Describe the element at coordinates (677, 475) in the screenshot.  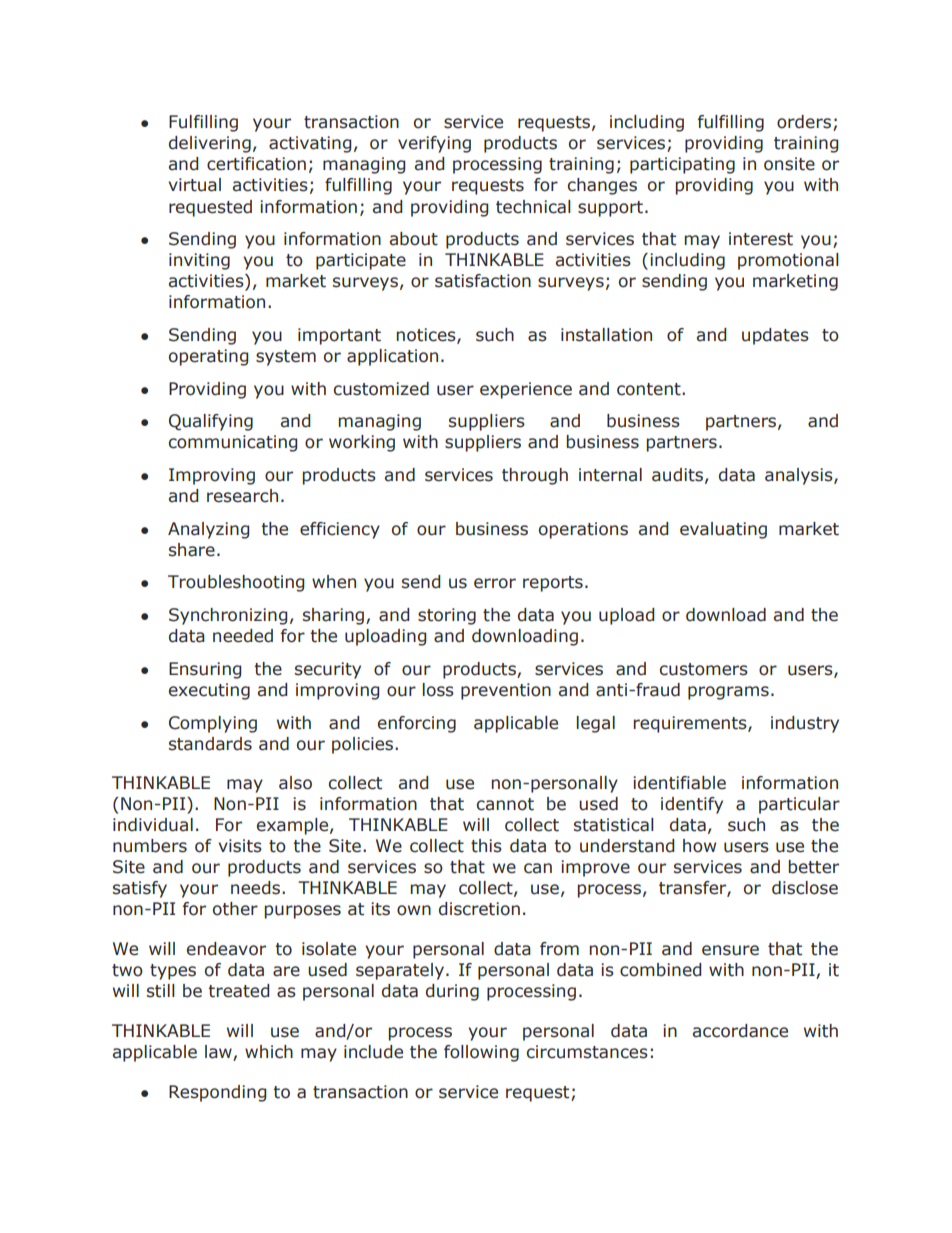
I see `audits` at that location.
